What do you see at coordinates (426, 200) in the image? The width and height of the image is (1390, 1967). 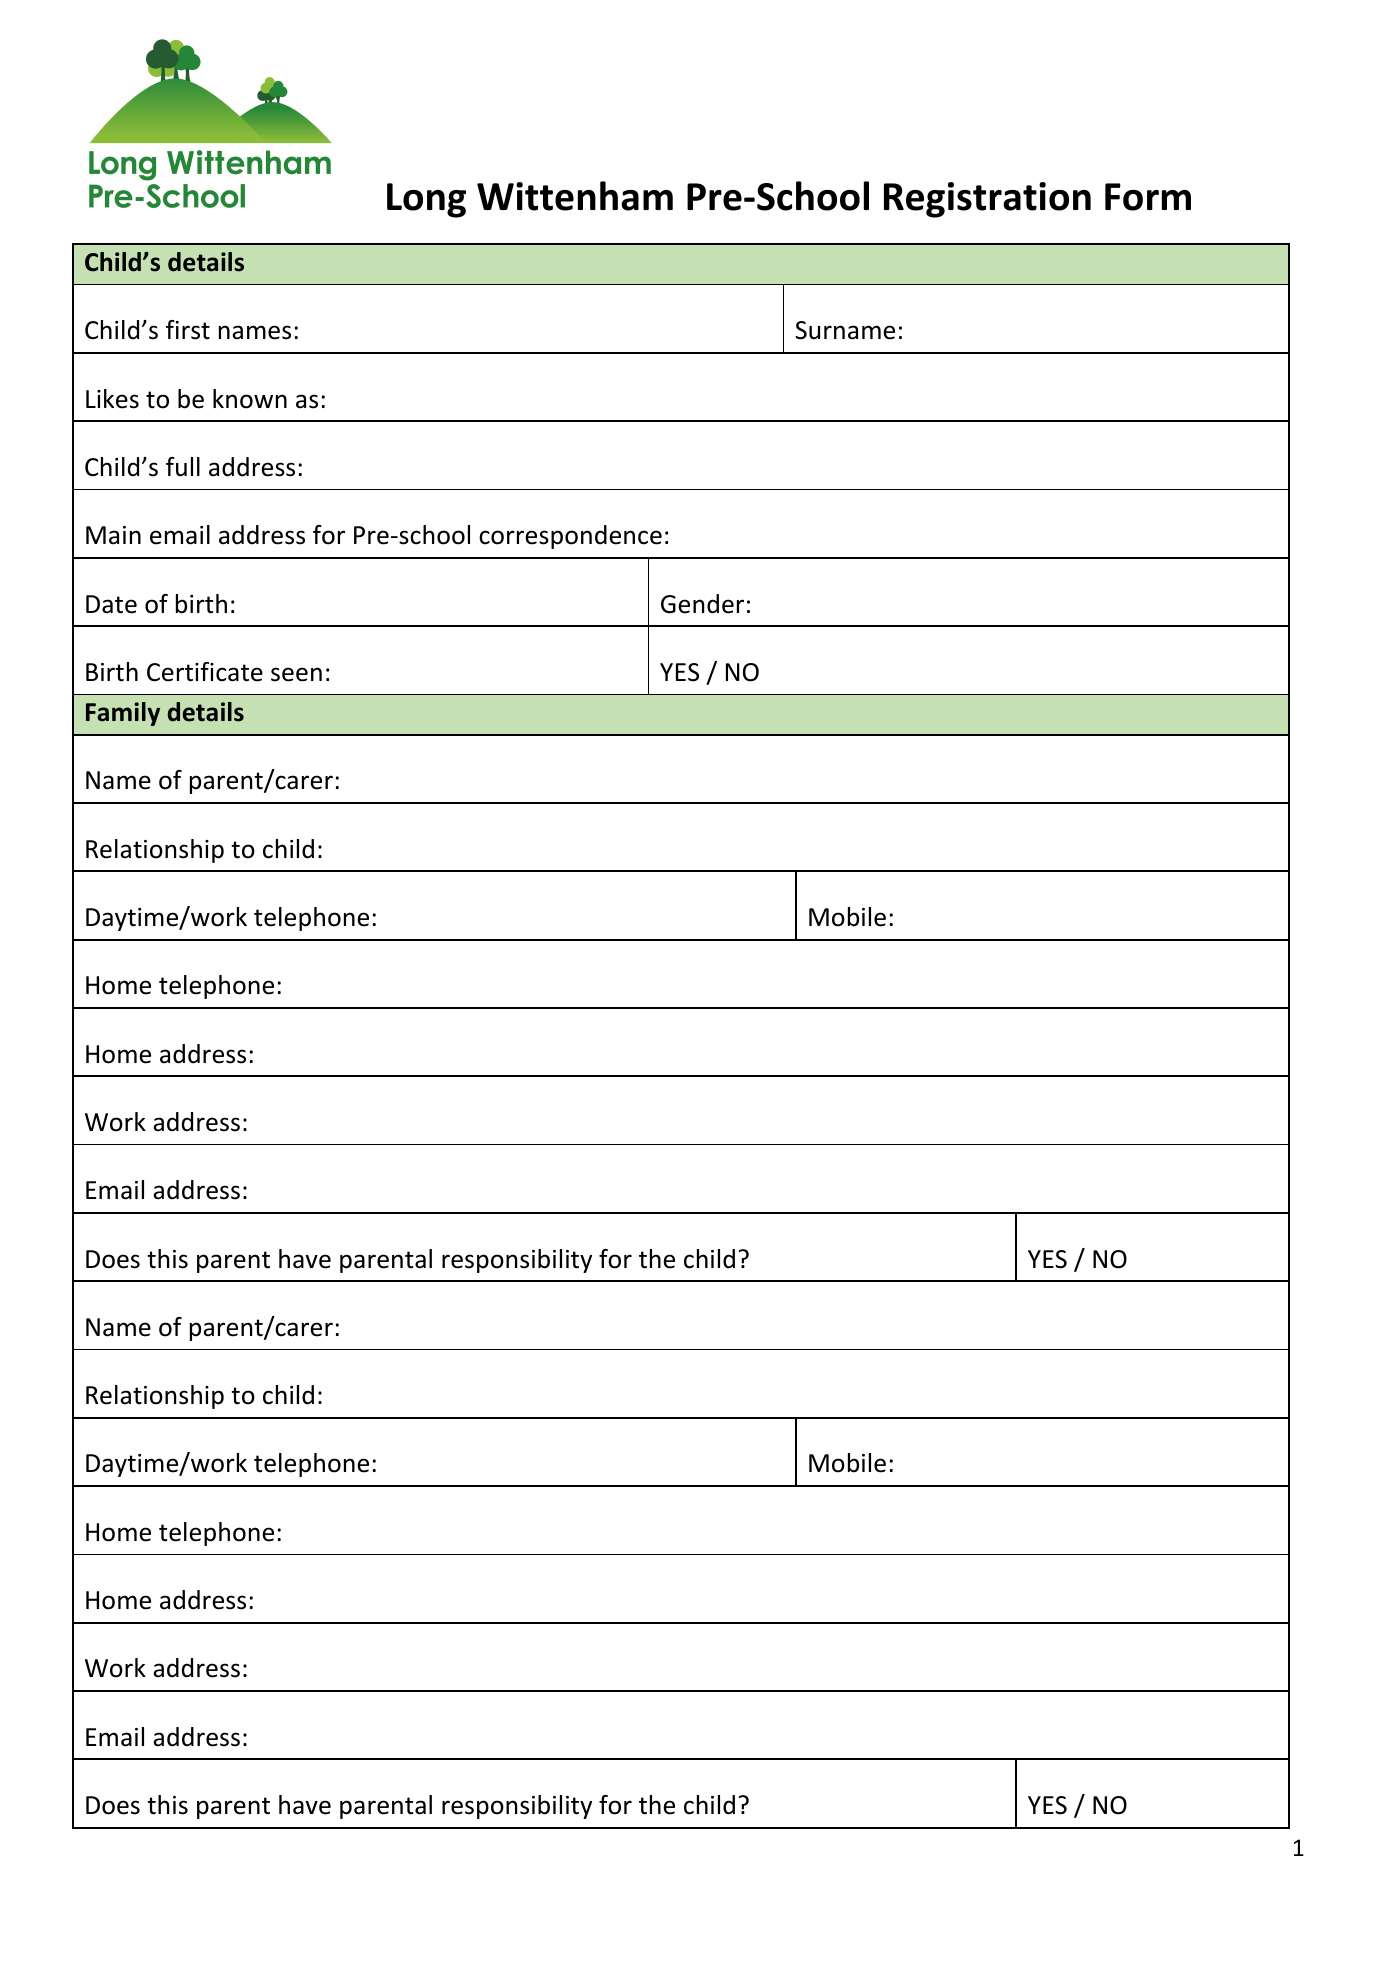 I see `Long` at bounding box center [426, 200].
